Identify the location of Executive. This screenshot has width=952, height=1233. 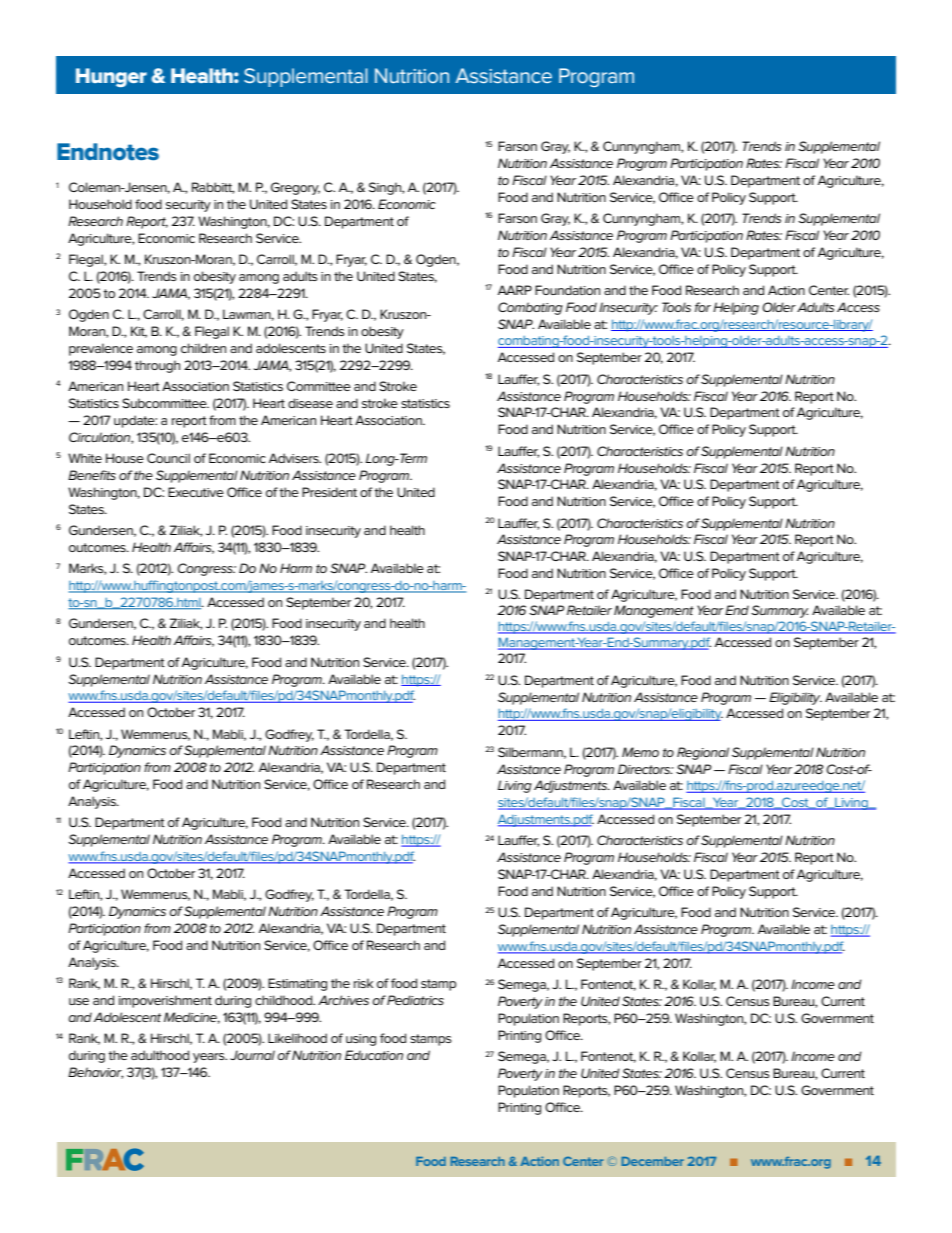
(196, 492).
